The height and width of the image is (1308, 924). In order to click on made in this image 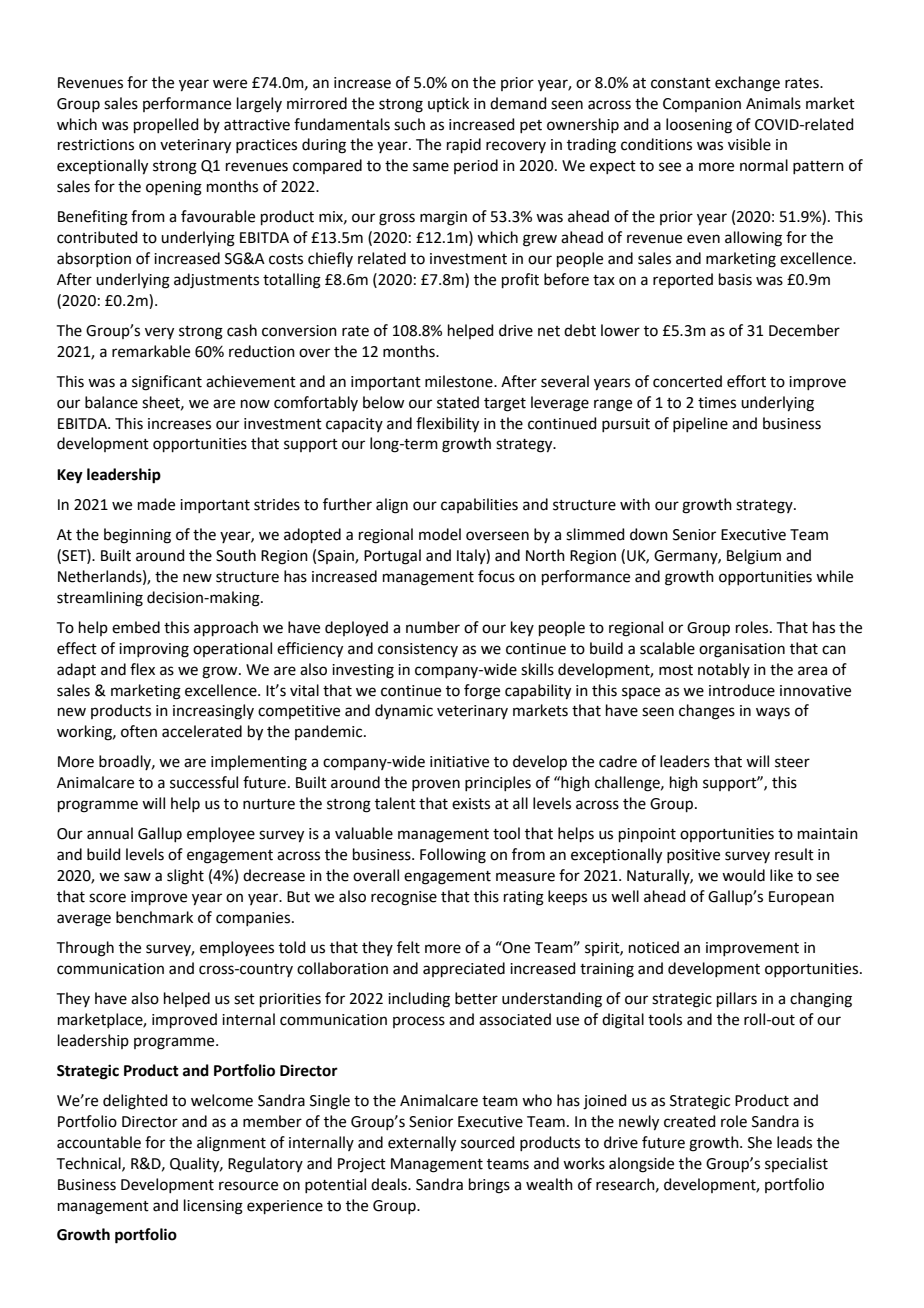, I will do `click(156, 504)`.
